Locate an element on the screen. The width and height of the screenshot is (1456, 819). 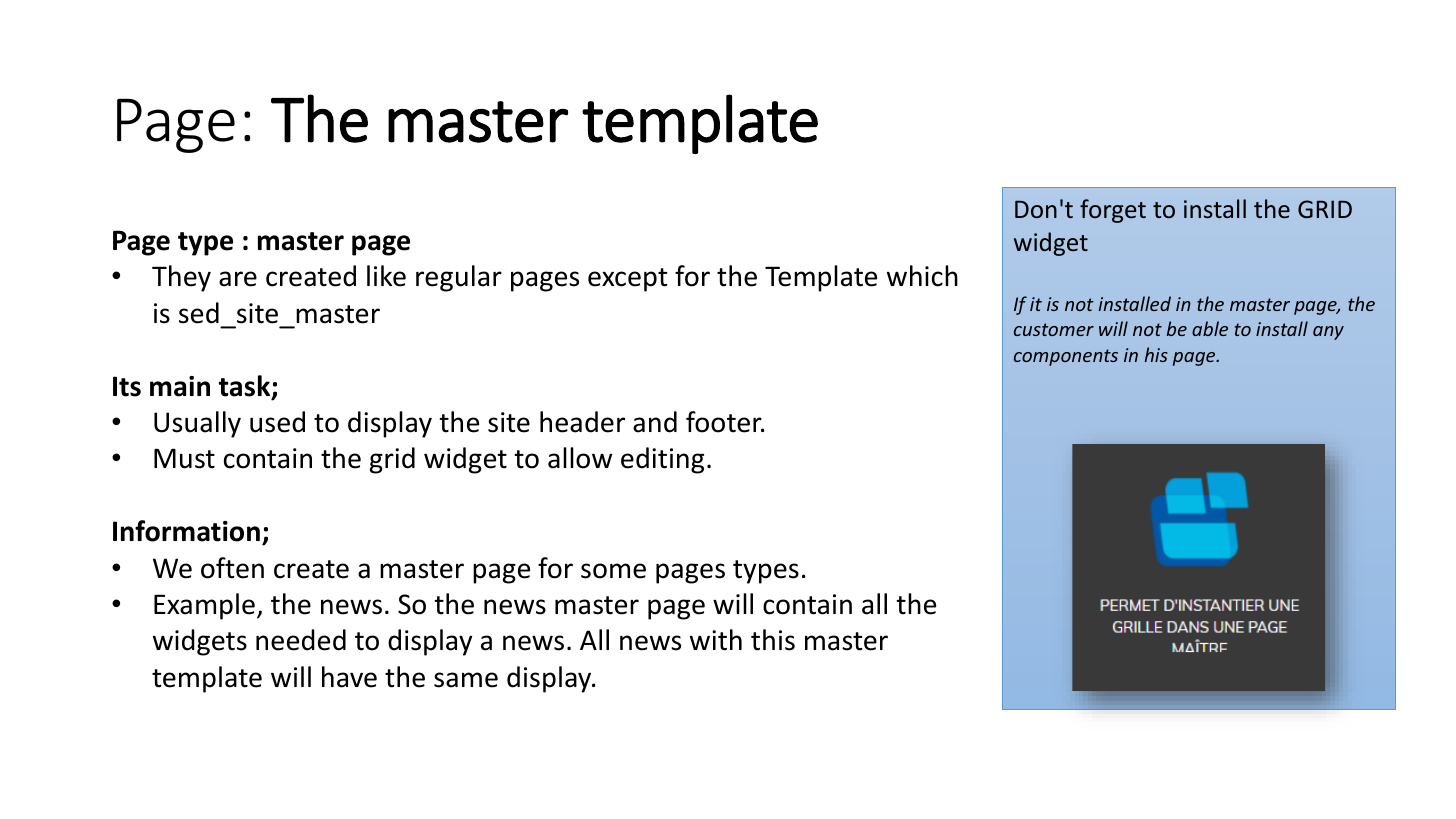
with is located at coordinates (716, 640).
